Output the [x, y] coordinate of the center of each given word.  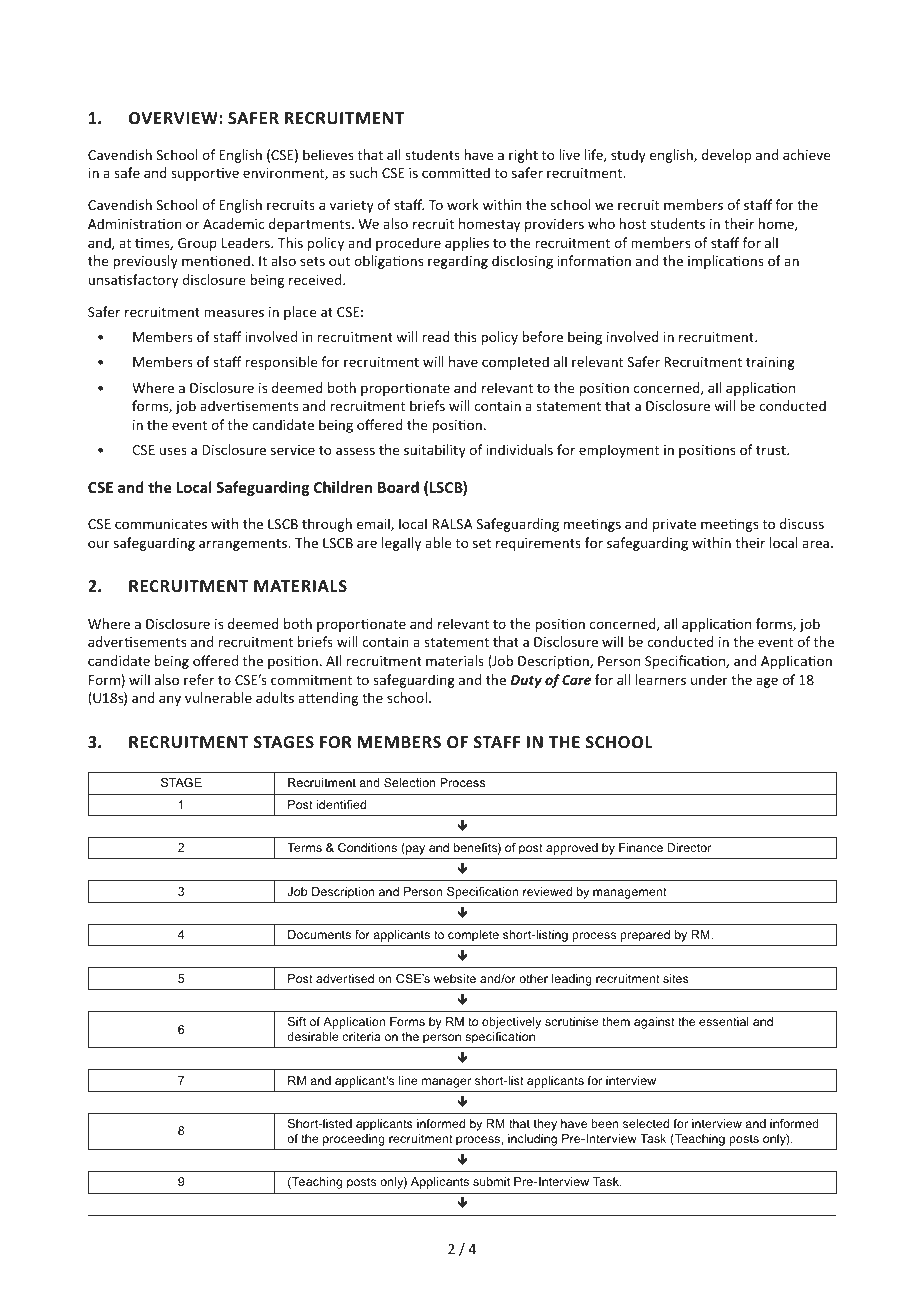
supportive [205, 174]
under [709, 679]
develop [726, 156]
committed [456, 172]
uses [173, 451]
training [770, 363]
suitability [435, 451]
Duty [526, 681]
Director [689, 847]
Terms [304, 847]
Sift [297, 1021]
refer [199, 679]
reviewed [547, 891]
